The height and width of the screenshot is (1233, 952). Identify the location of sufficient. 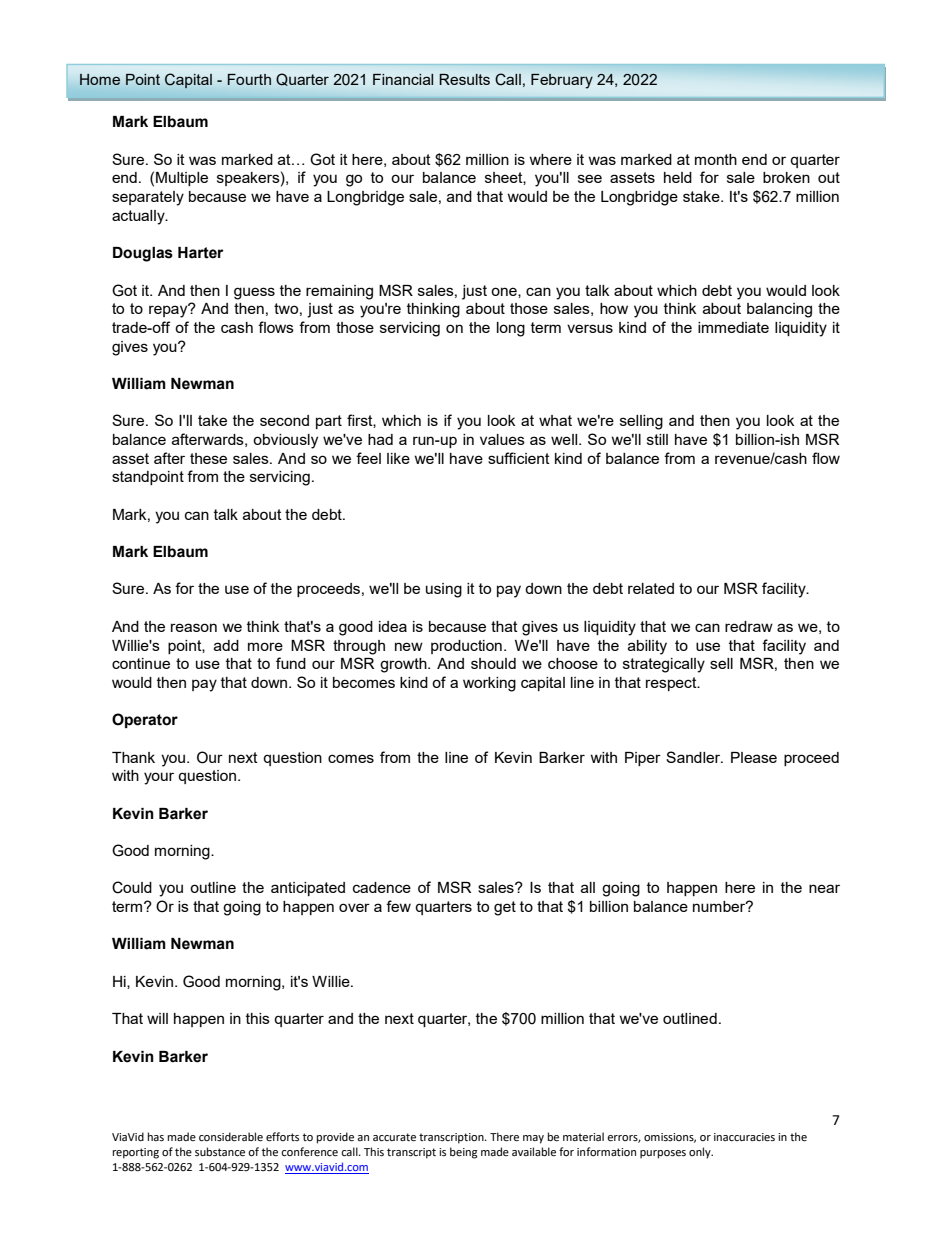
(519, 458).
